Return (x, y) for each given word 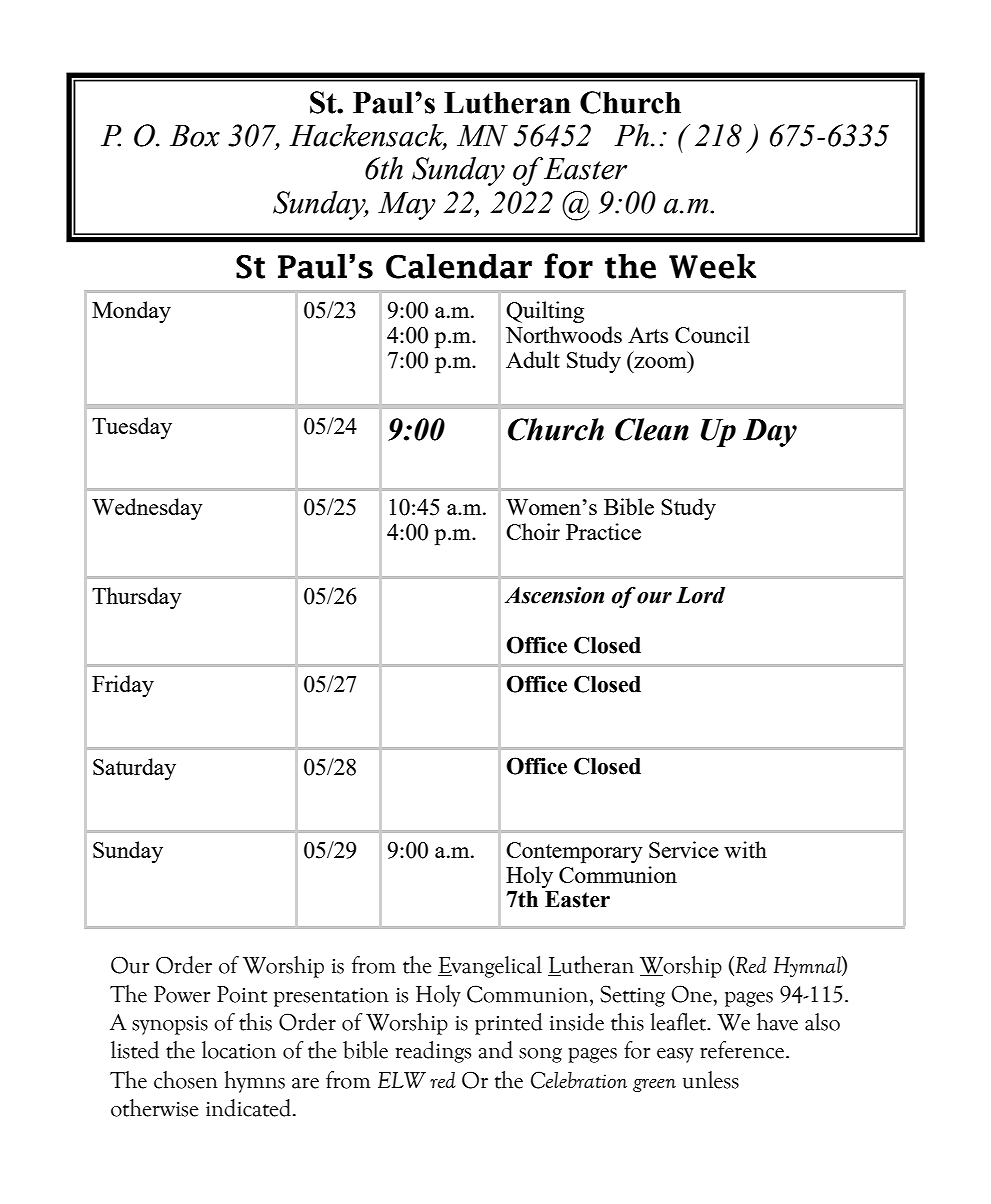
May (406, 206)
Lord (700, 595)
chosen (186, 1080)
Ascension (554, 595)
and (496, 1050)
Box (195, 136)
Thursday (137, 598)
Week (712, 266)
